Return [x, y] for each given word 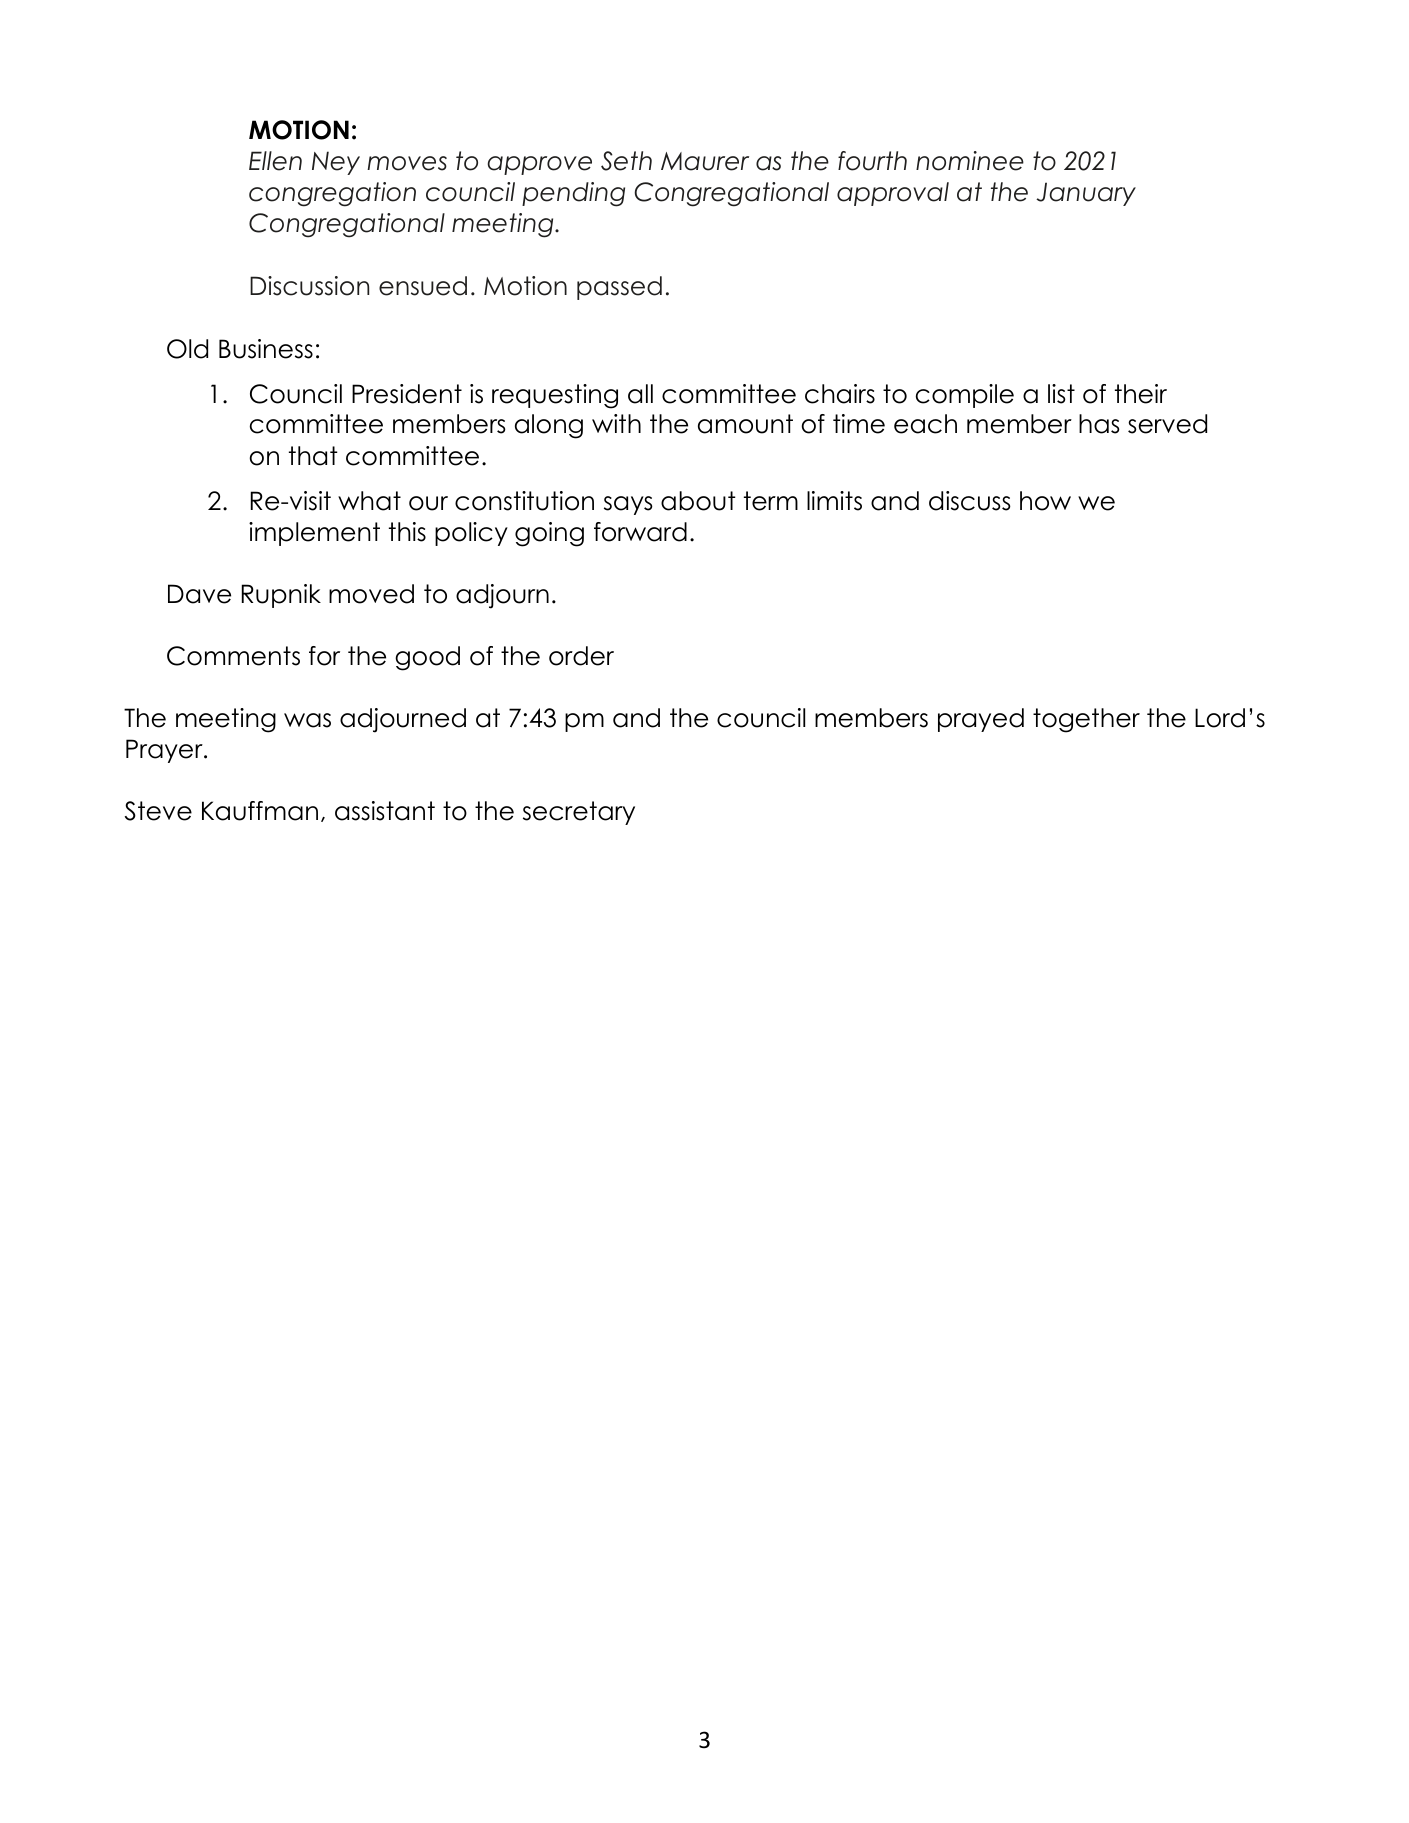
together [1086, 720]
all [640, 394]
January [1086, 194]
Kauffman [260, 811]
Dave [199, 594]
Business [266, 349]
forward [640, 532]
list [1061, 394]
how [1045, 501]
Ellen [275, 161]
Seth [626, 161]
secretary [579, 813]
